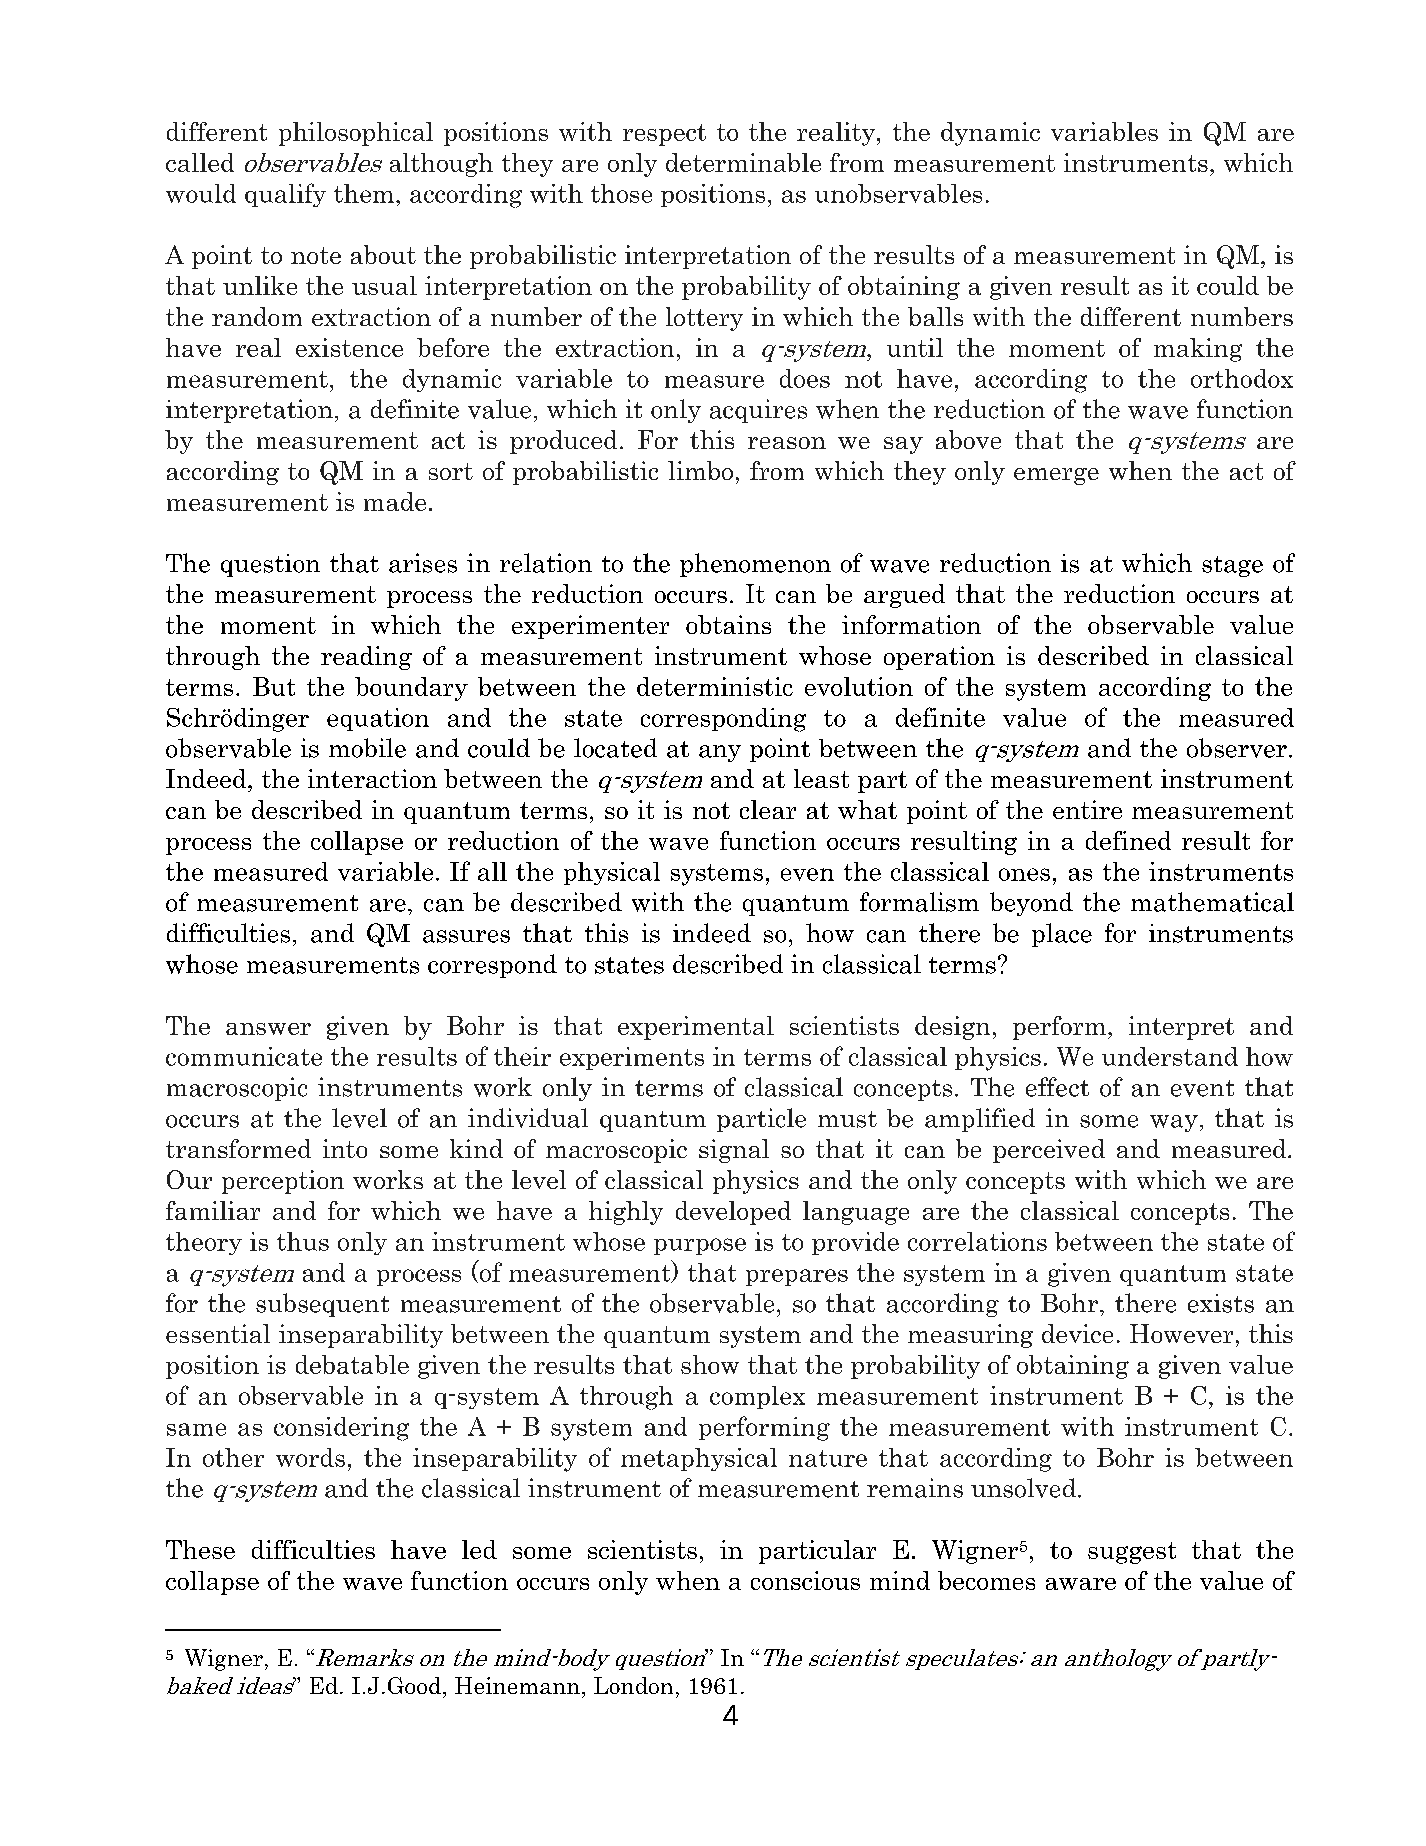  Describe the element at coordinates (1198, 350) in the screenshot. I see `making` at that location.
